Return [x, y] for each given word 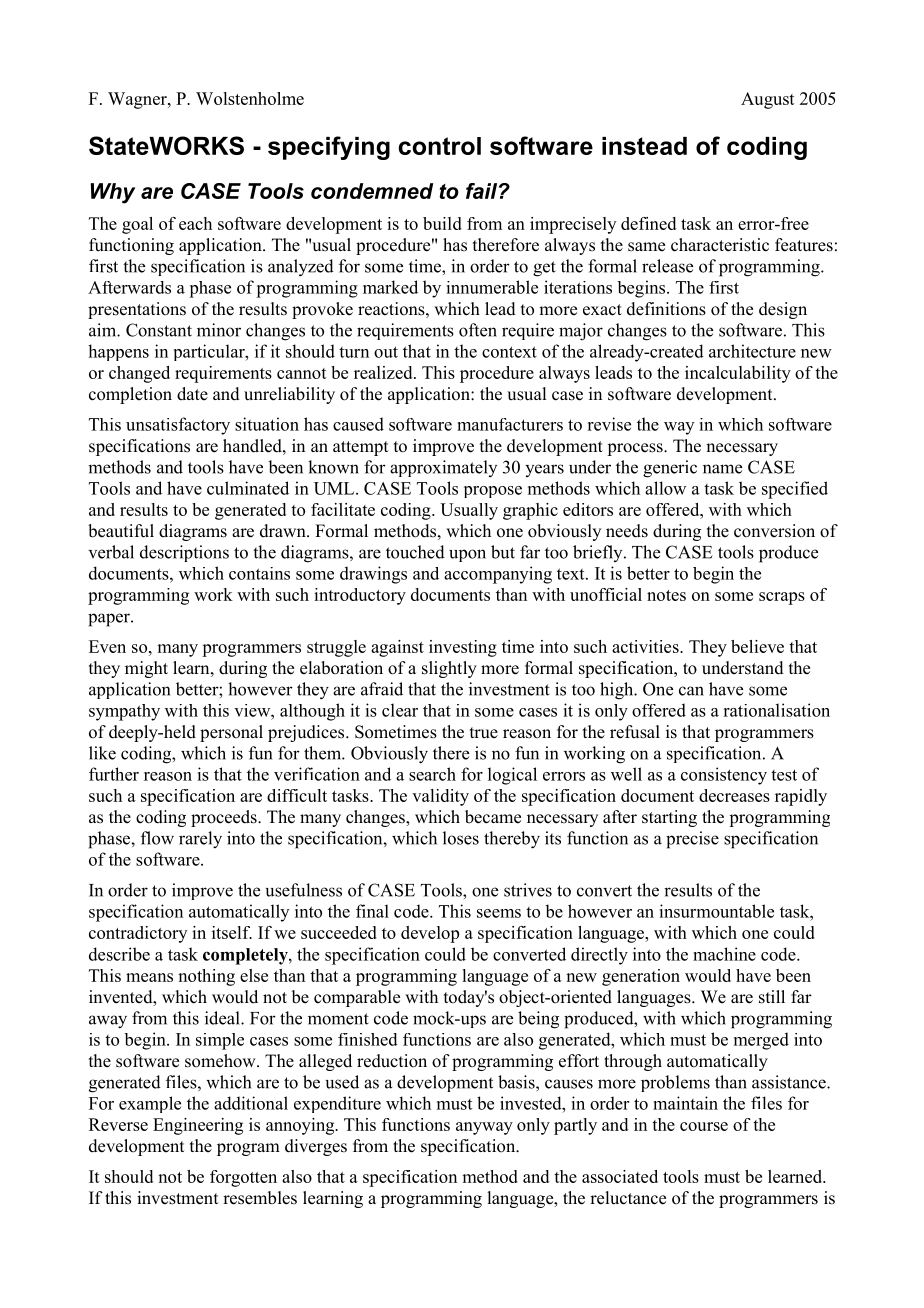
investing [463, 648]
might [146, 669]
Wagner [138, 100]
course [704, 1126]
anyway [484, 1128]
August [768, 100]
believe [757, 646]
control [439, 146]
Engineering [198, 1126]
